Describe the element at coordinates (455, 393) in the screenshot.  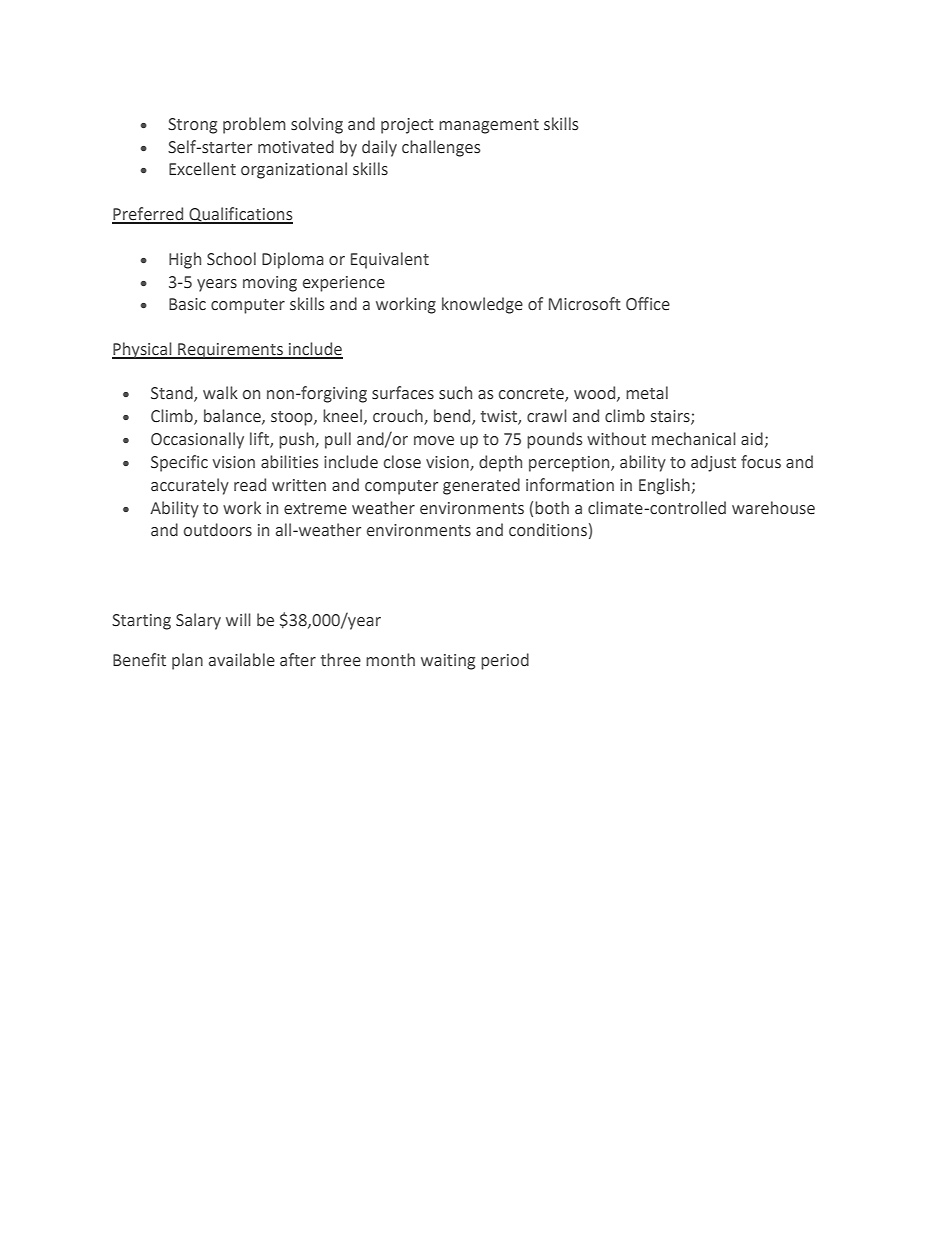
I see `such` at that location.
